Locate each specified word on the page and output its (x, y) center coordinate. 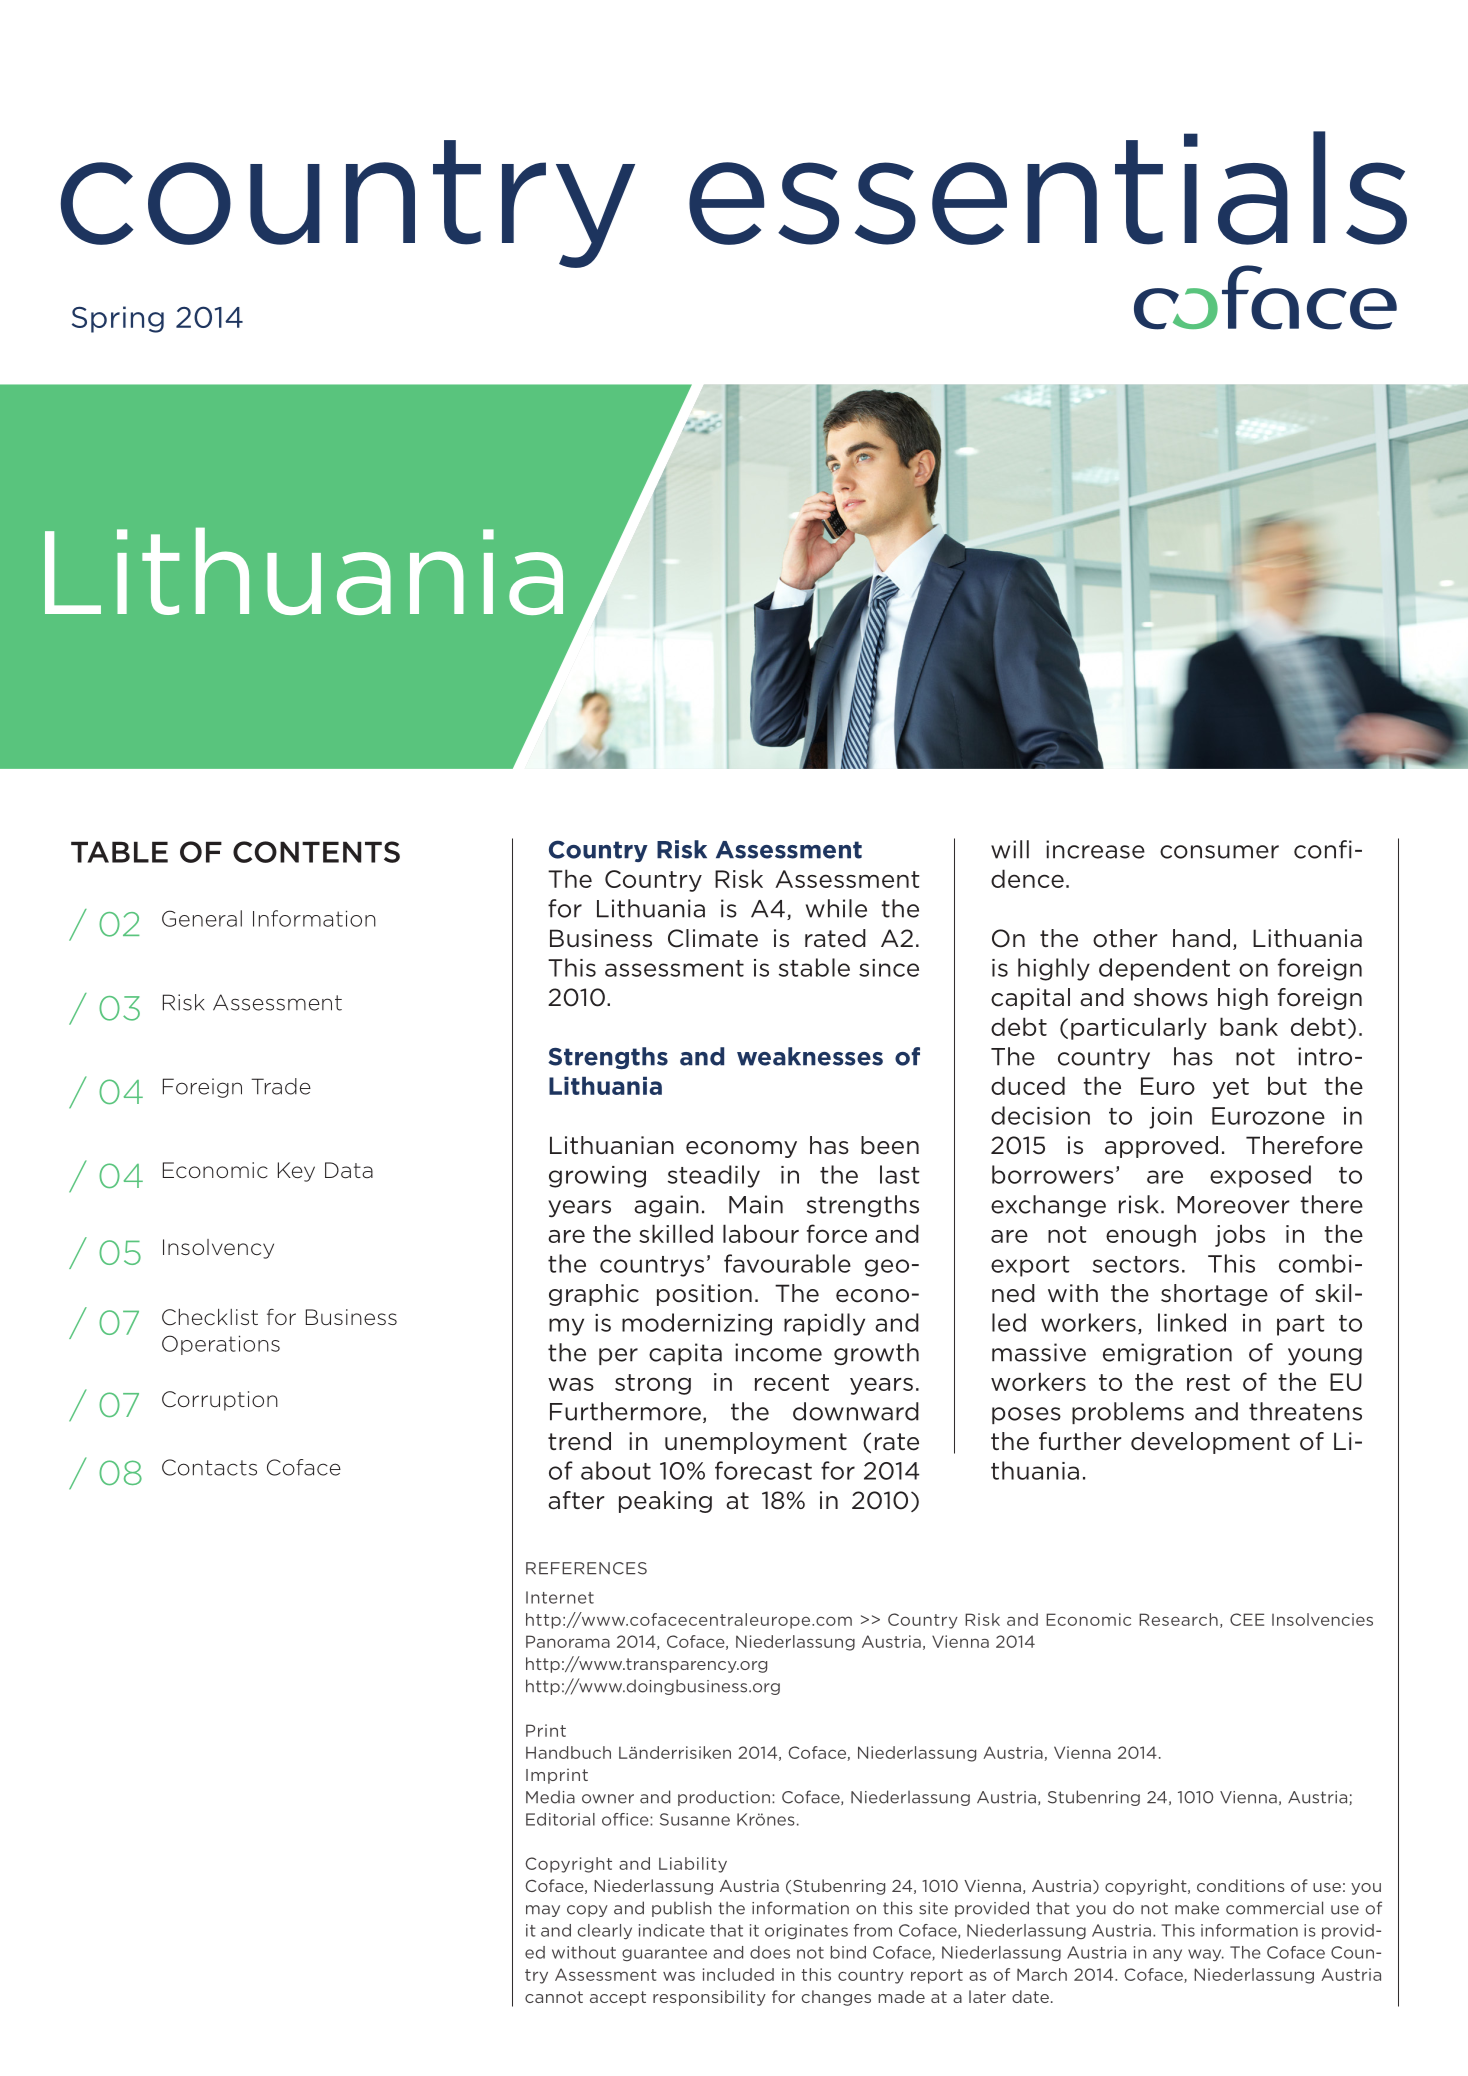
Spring (118, 319)
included (738, 1974)
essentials (1048, 188)
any (1167, 1955)
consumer (1219, 852)
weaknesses (810, 1056)
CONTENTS (316, 852)
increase (1095, 849)
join (1170, 1118)
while (836, 908)
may (543, 1911)
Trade (281, 1086)
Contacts (209, 1467)
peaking (665, 1502)
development (1210, 1443)
